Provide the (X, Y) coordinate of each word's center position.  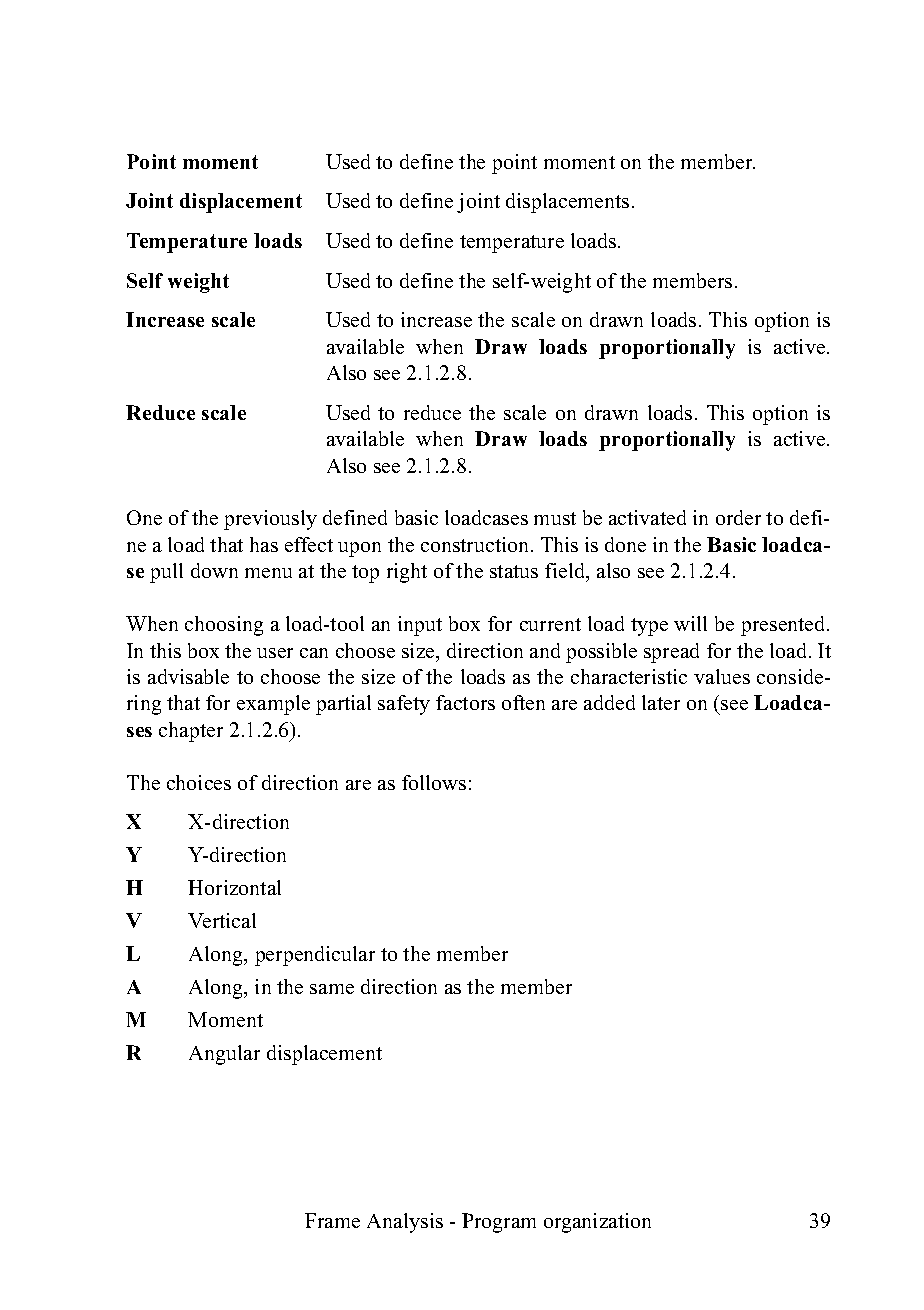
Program (499, 1223)
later (661, 702)
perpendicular (315, 956)
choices (199, 782)
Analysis (405, 1223)
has (264, 544)
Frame (332, 1220)
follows (434, 782)
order (738, 517)
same (332, 989)
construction (476, 544)
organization (597, 1223)
